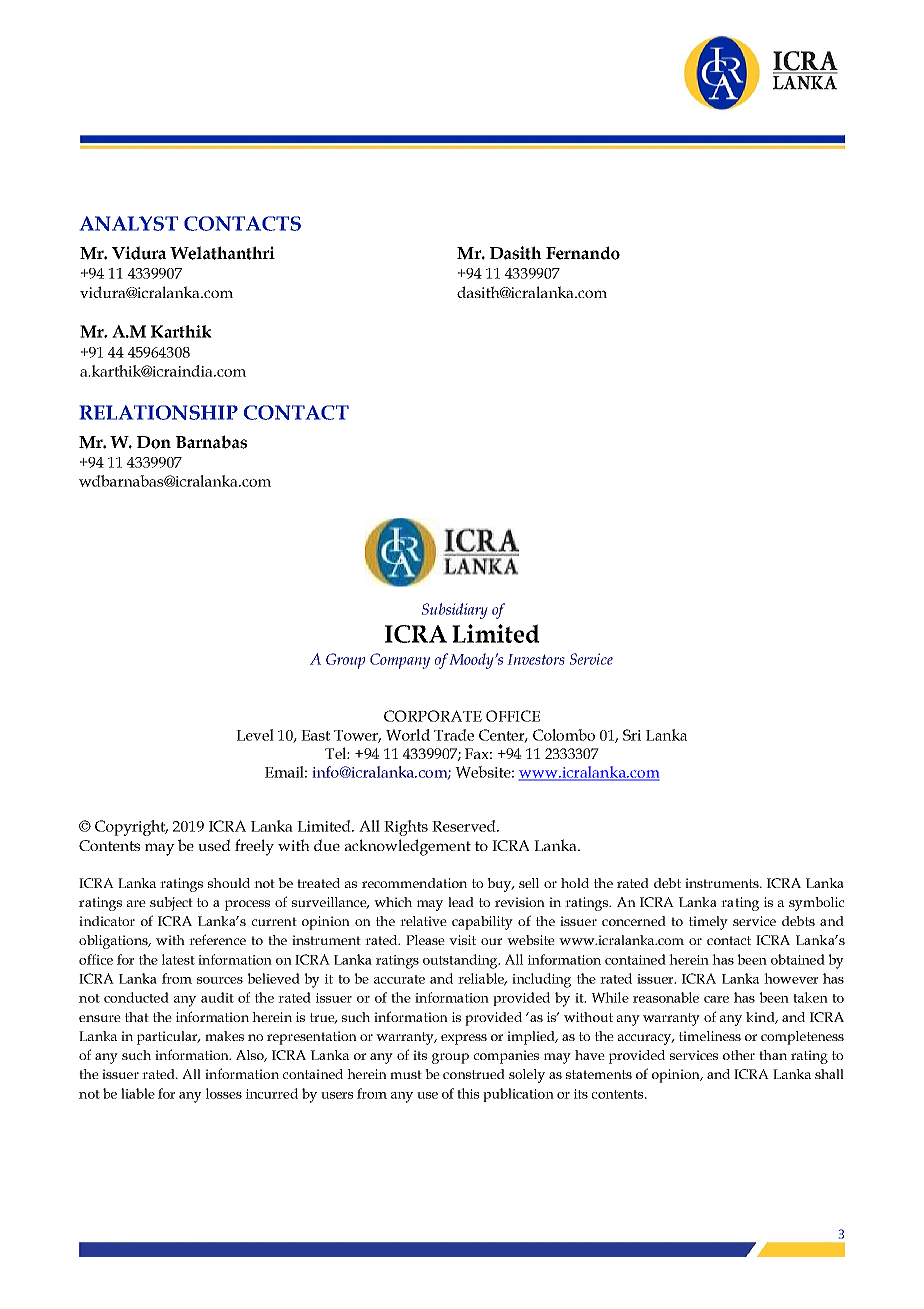  Describe the element at coordinates (465, 826) in the screenshot. I see `Reserved` at that location.
